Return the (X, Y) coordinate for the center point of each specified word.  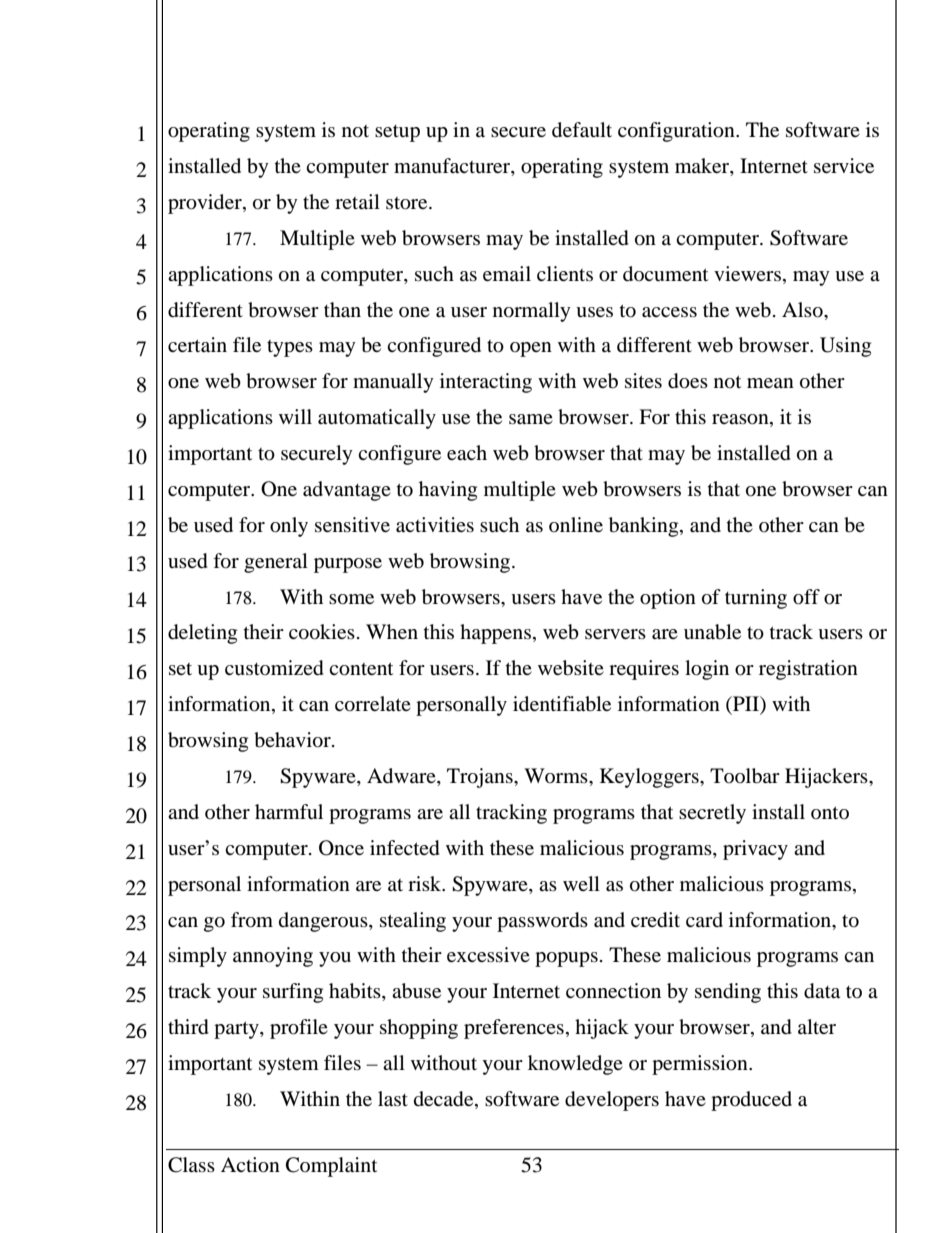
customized (274, 668)
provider (206, 204)
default (582, 130)
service (844, 165)
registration (808, 670)
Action (250, 1165)
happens (495, 634)
